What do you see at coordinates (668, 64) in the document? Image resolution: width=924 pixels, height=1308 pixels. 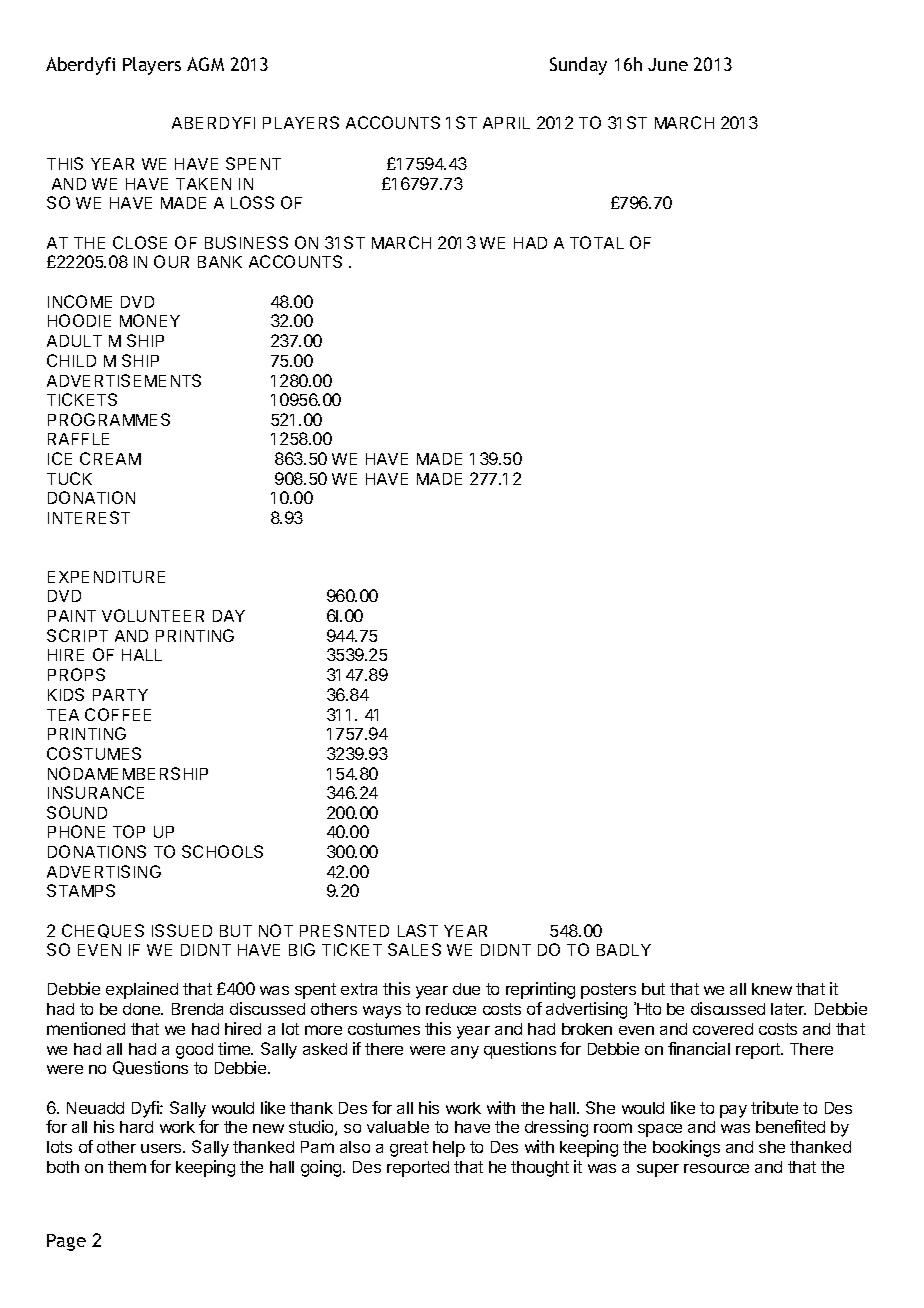 I see `June` at bounding box center [668, 64].
